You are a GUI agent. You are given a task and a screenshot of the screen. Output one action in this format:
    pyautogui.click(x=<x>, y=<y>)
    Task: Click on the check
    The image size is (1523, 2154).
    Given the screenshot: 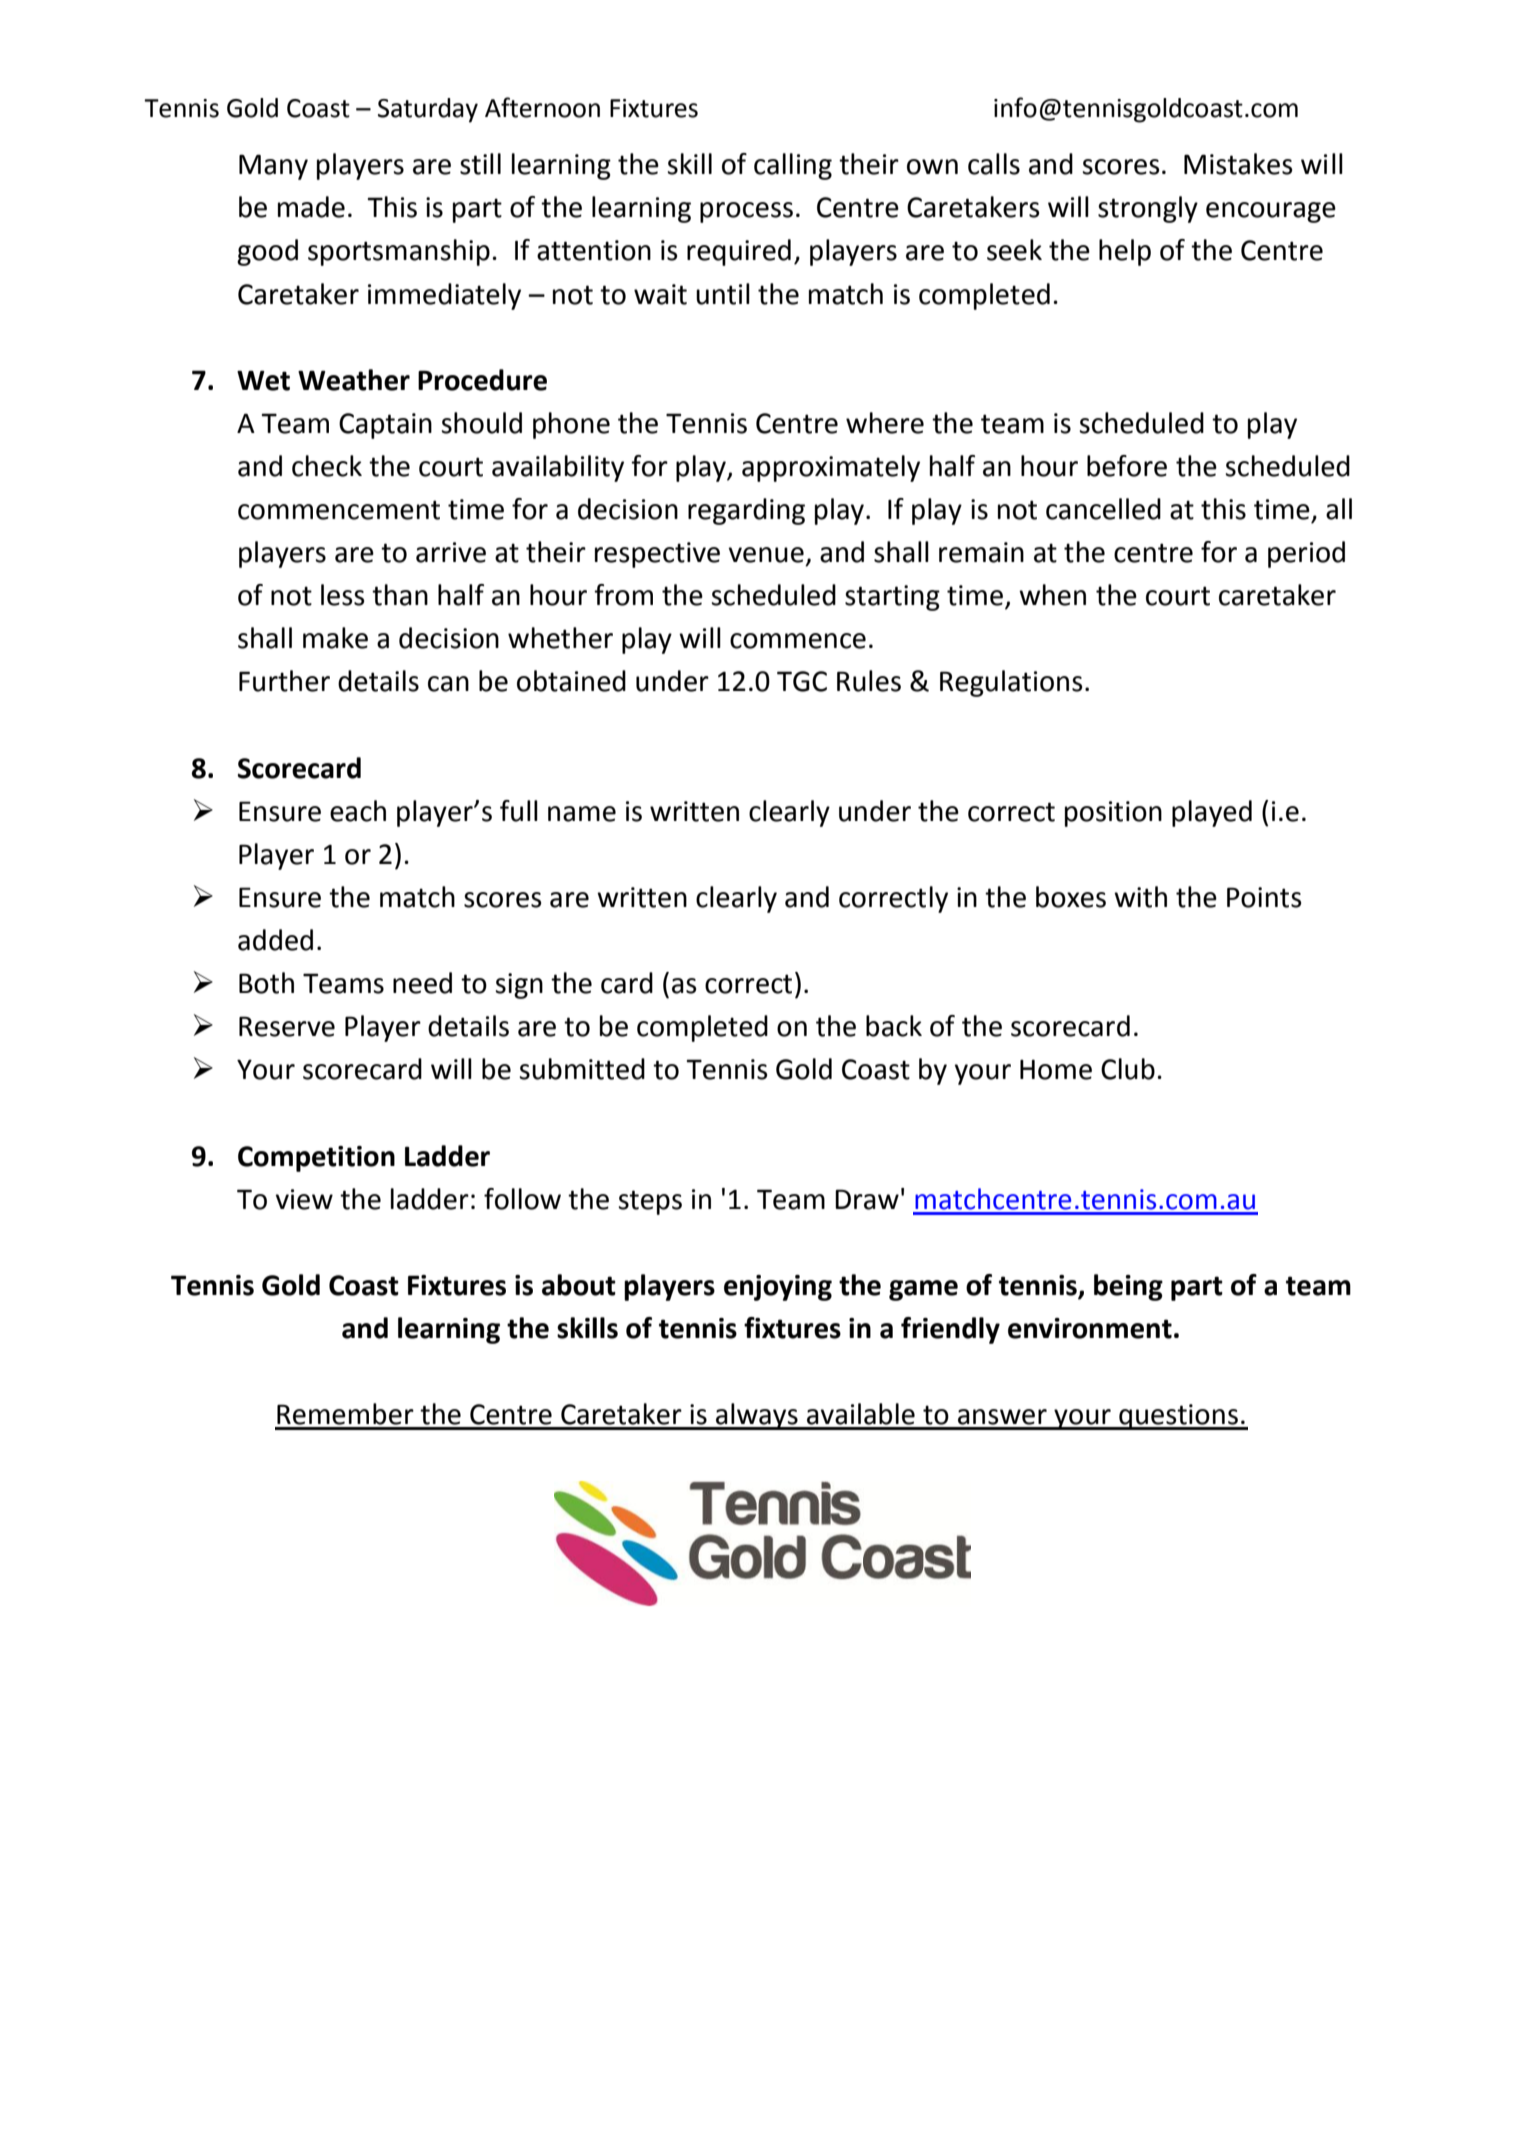 What is the action you would take?
    pyautogui.click(x=327, y=466)
